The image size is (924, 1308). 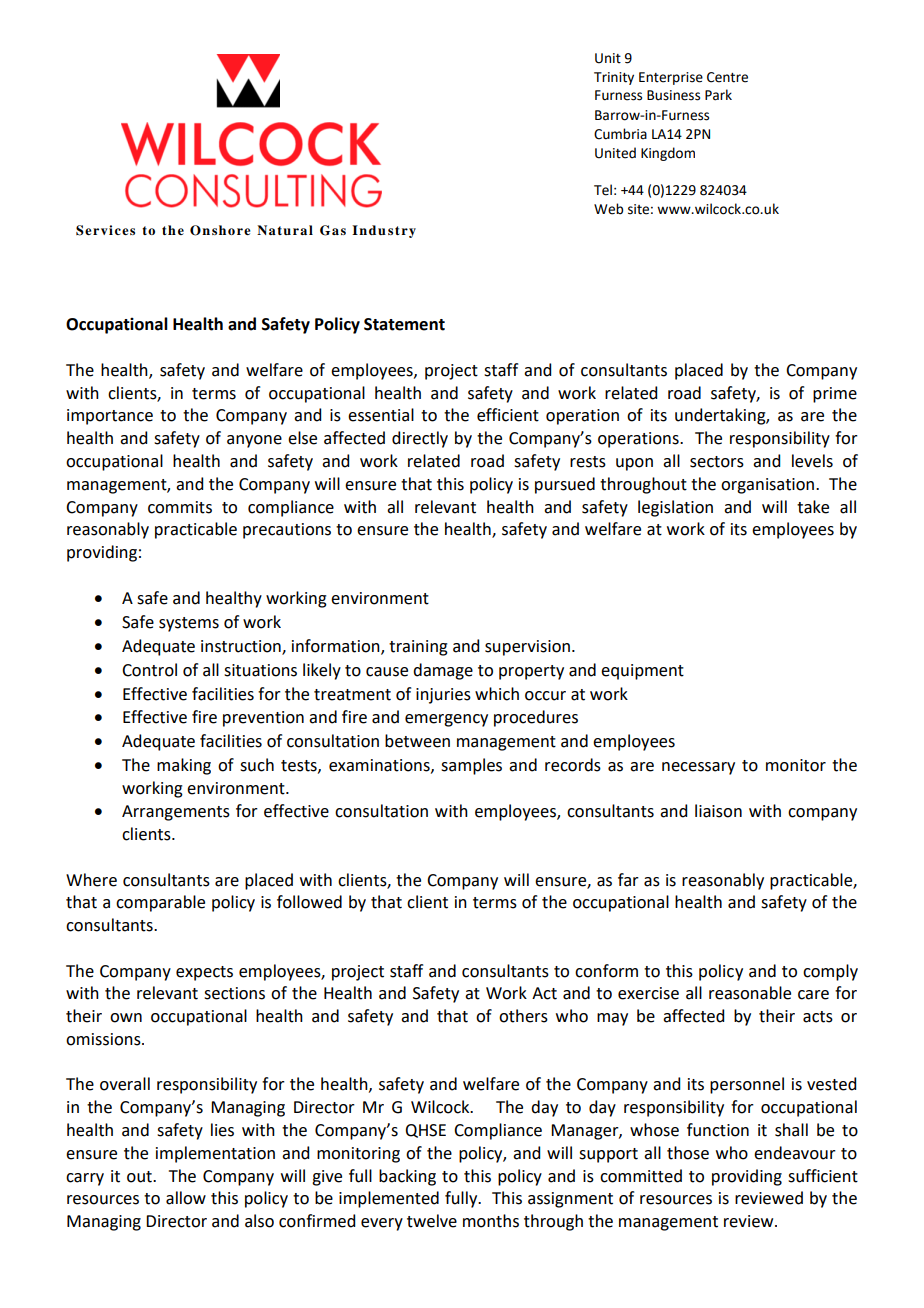 What do you see at coordinates (835, 395) in the screenshot?
I see `prime` at bounding box center [835, 395].
